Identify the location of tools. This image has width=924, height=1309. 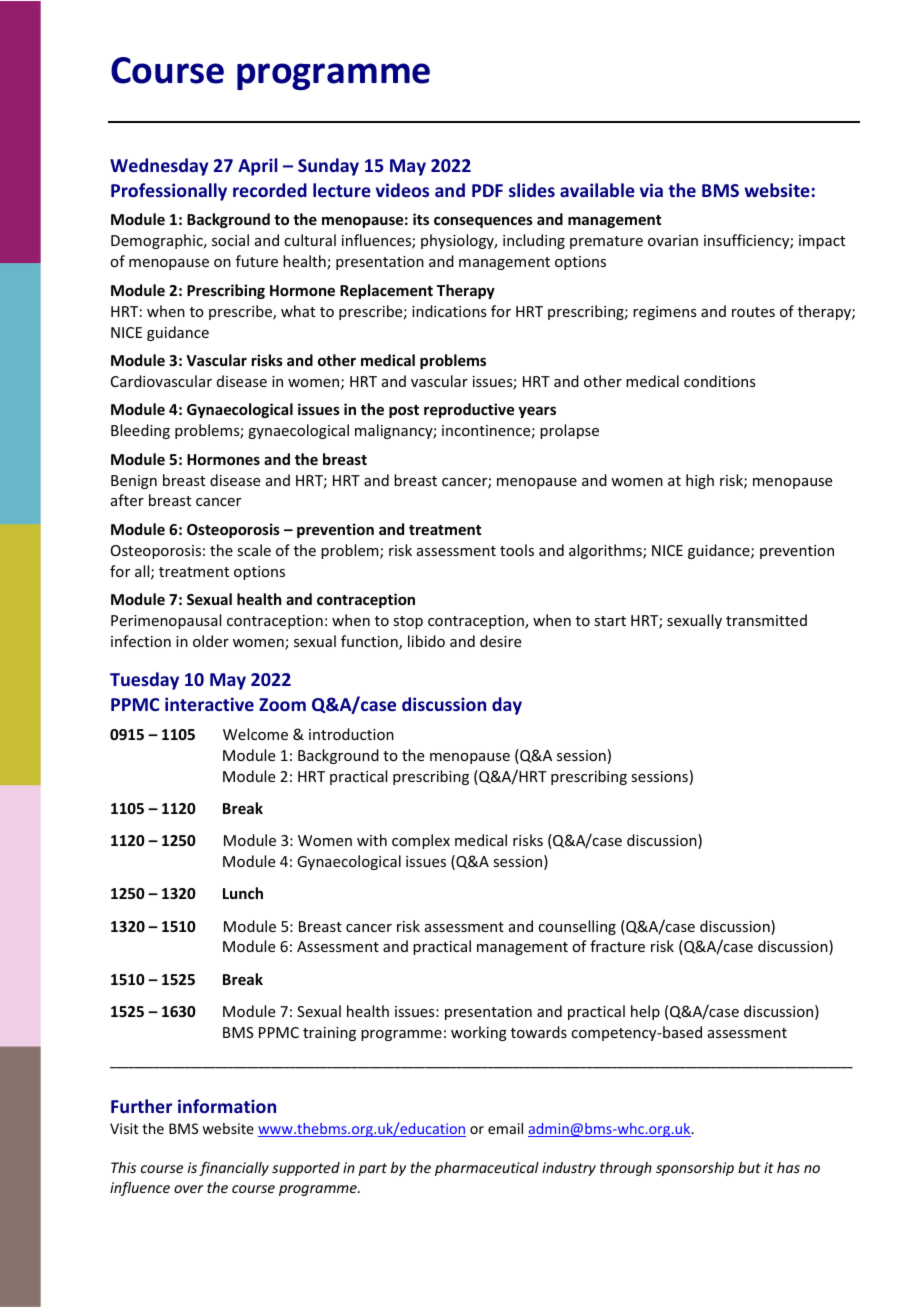
(517, 550).
